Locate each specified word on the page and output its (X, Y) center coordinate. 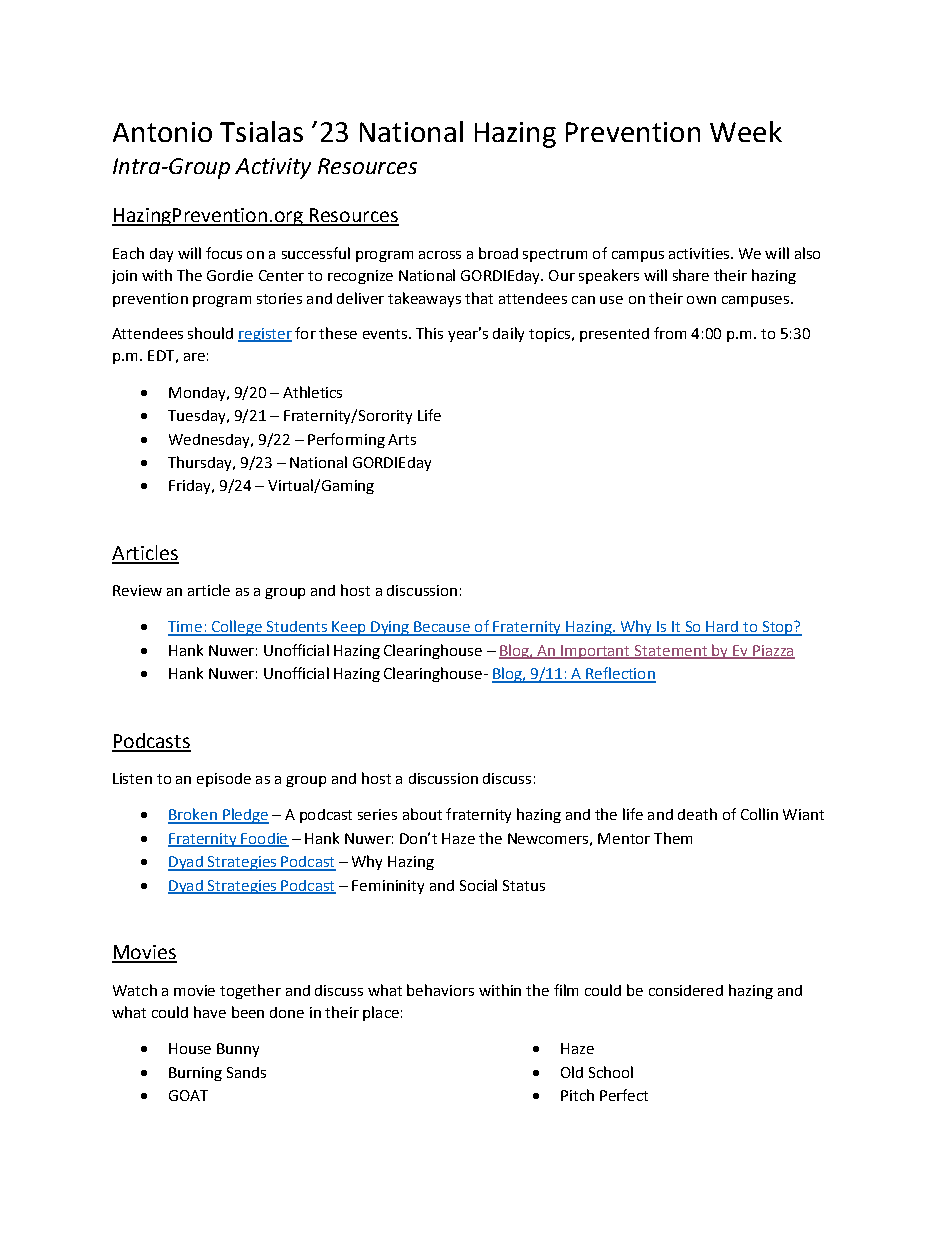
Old (572, 1072)
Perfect (624, 1095)
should (210, 333)
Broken (193, 815)
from (670, 333)
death (697, 814)
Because (442, 628)
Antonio (162, 132)
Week (746, 131)
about (422, 814)
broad (498, 253)
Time (186, 628)
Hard (722, 628)
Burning (195, 1074)
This (429, 333)
